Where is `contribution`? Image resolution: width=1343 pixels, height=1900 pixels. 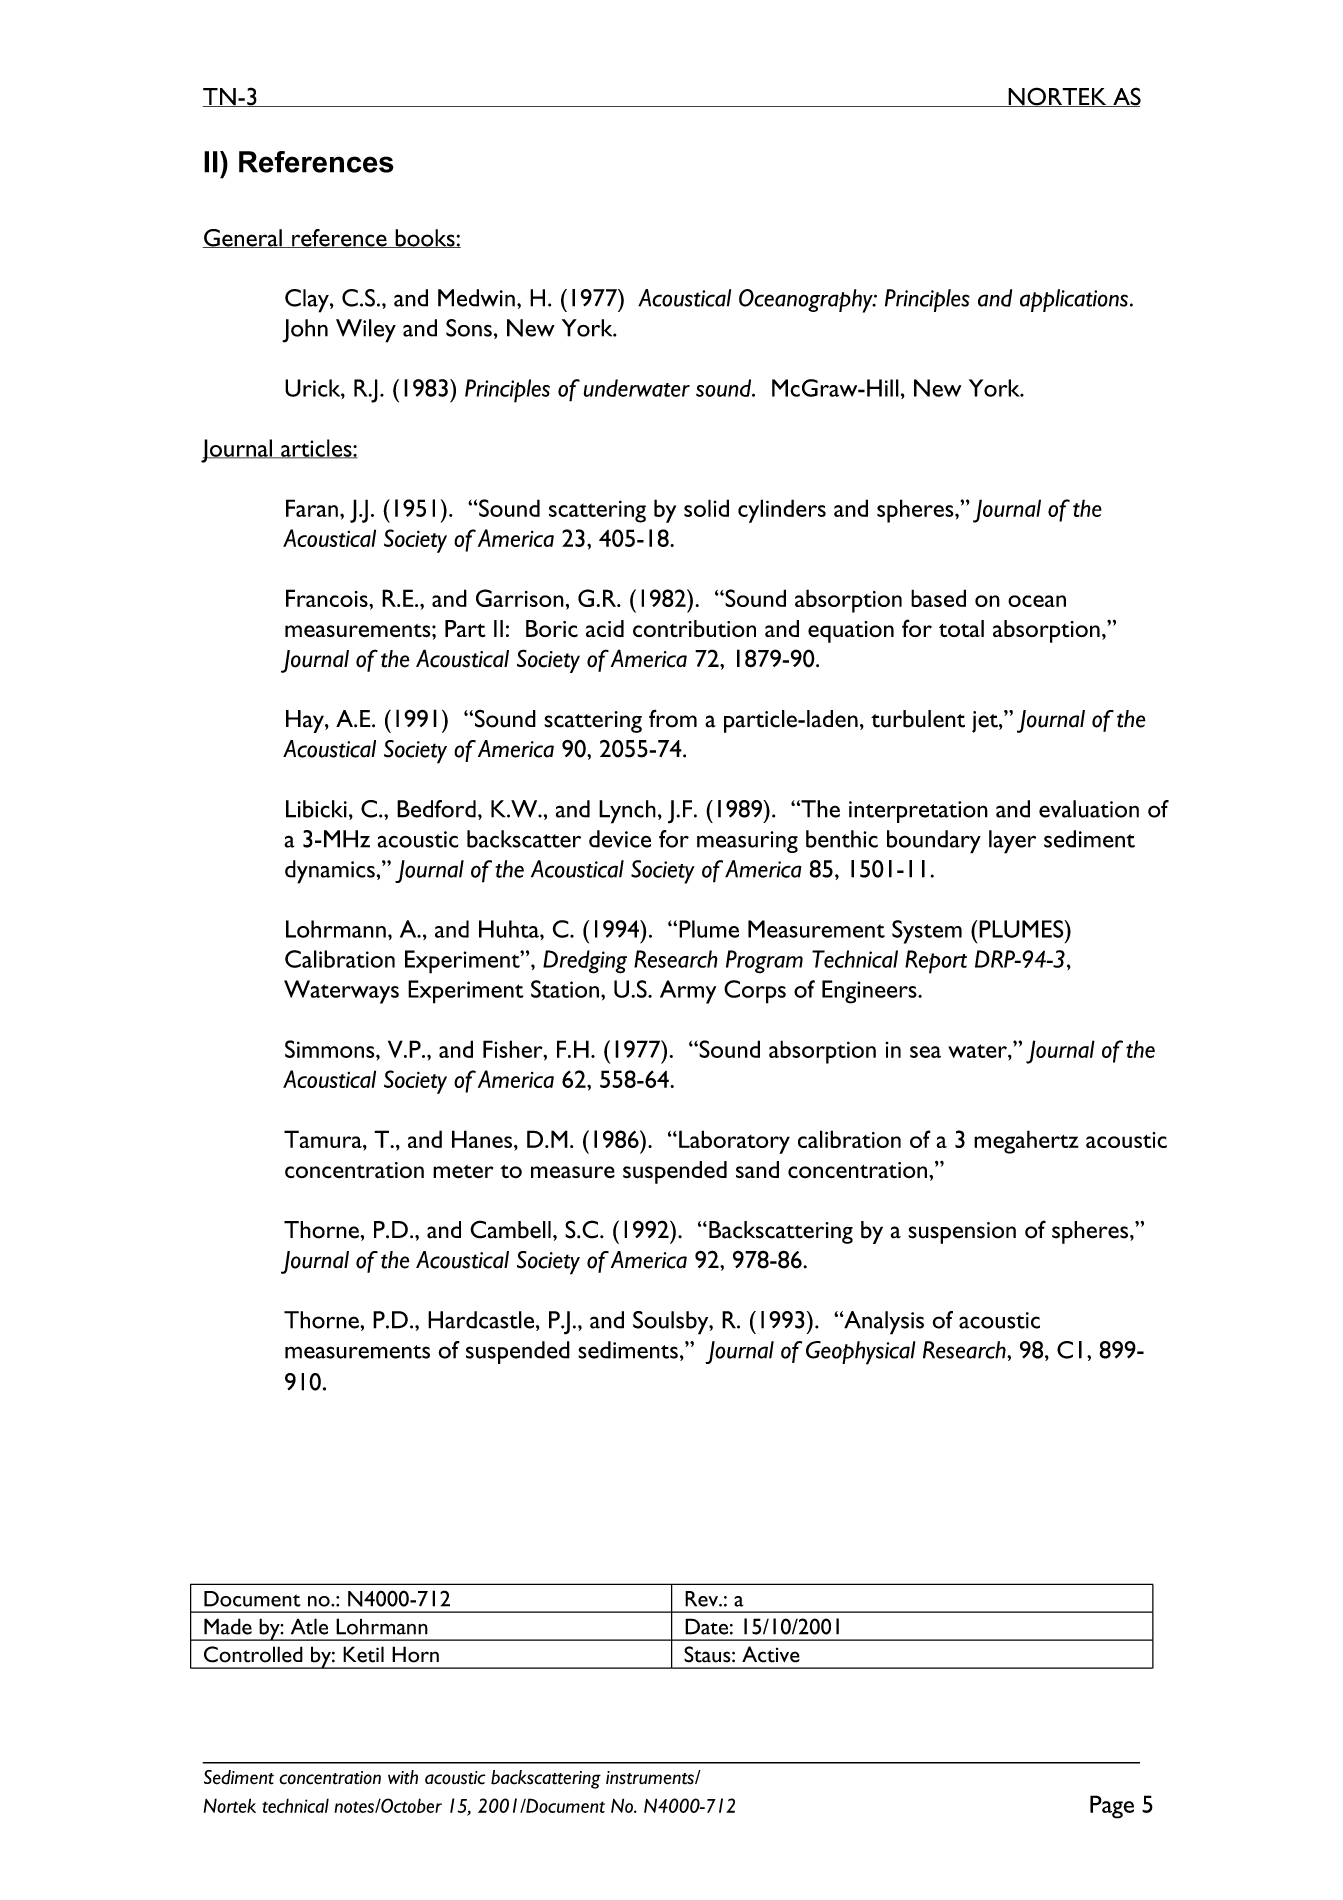 contribution is located at coordinates (694, 629).
